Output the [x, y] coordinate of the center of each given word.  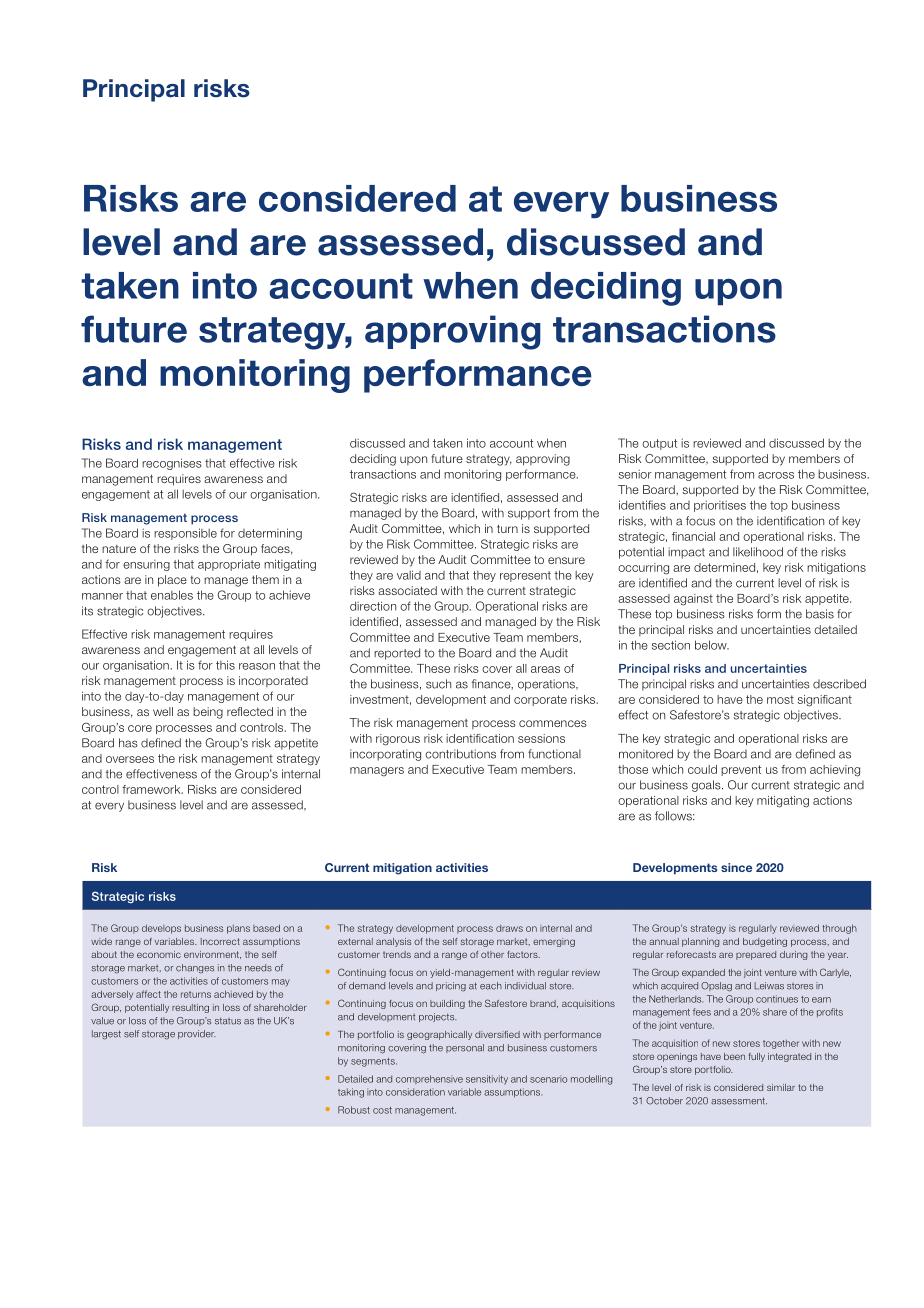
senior [635, 474]
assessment [739, 1101]
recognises [172, 464]
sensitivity [487, 1080]
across [776, 475]
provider [197, 1034]
